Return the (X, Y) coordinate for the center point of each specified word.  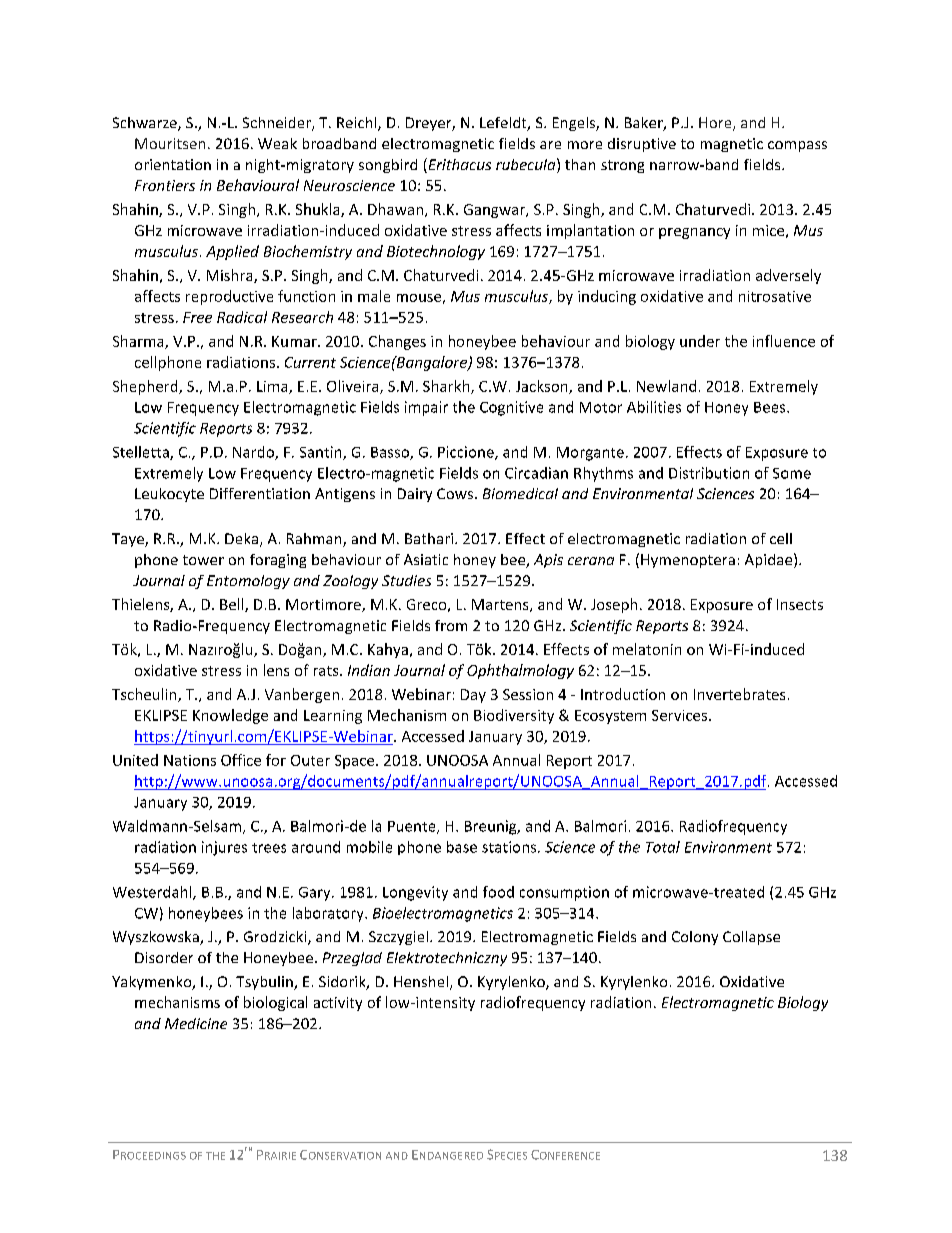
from (451, 625)
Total (663, 847)
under (700, 341)
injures (224, 848)
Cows (455, 493)
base (462, 847)
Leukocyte (169, 495)
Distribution (709, 473)
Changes (397, 342)
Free (197, 317)
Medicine (196, 1023)
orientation (173, 164)
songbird (388, 166)
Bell (233, 605)
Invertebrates (739, 694)
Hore (716, 124)
